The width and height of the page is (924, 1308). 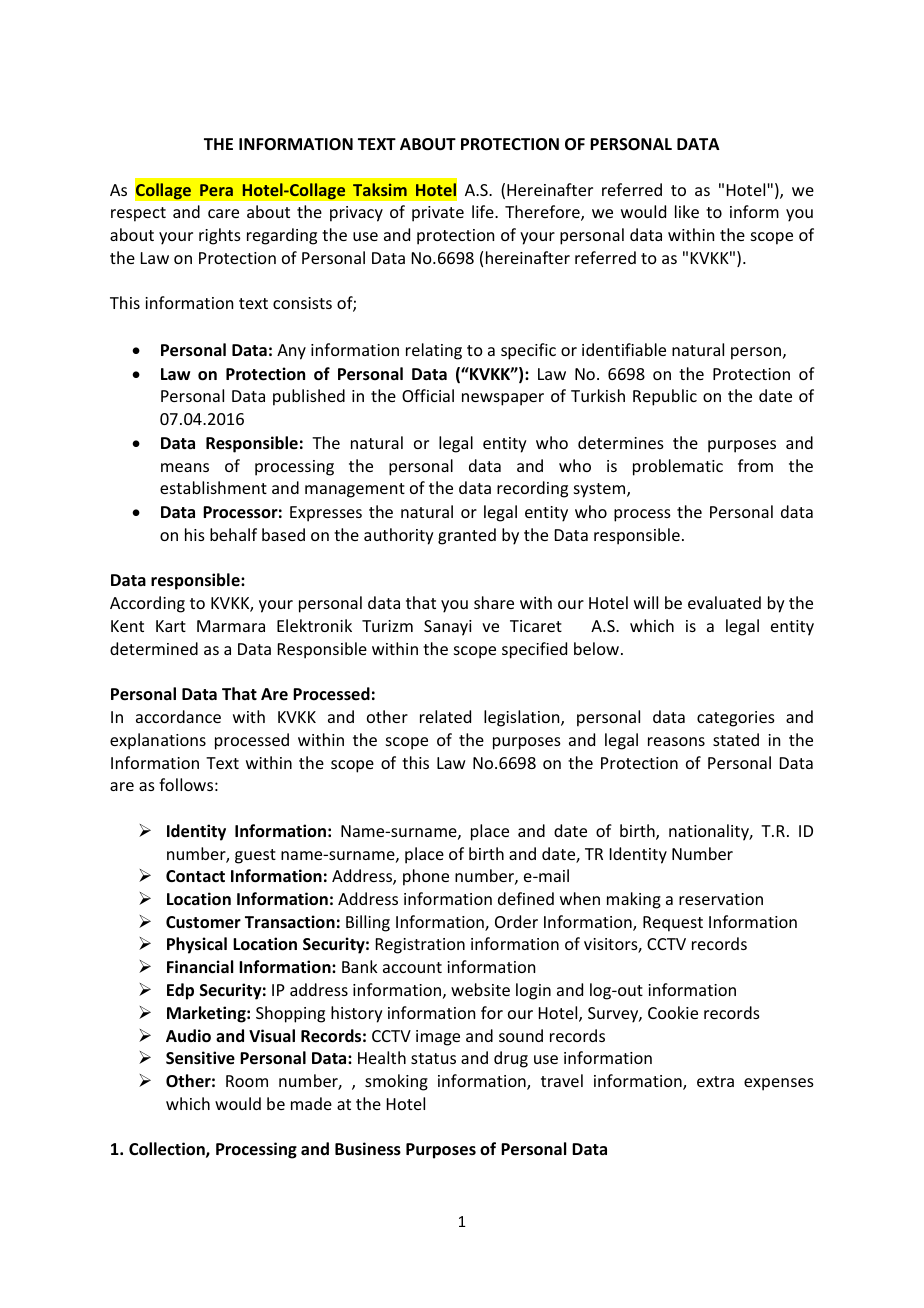 I want to click on Room, so click(x=247, y=1081).
